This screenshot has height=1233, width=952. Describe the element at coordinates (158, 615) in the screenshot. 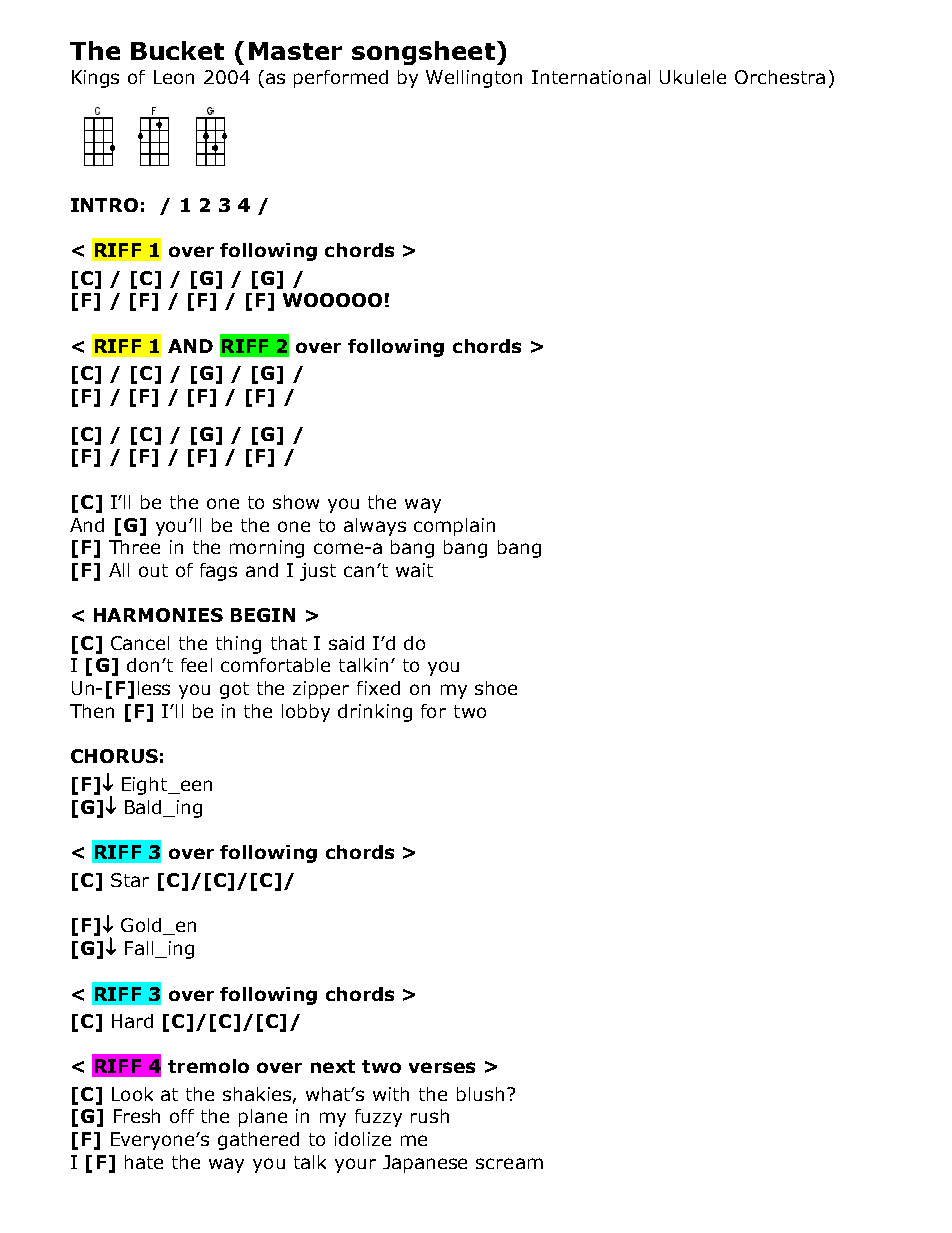

I see `HARMONIES` at that location.
